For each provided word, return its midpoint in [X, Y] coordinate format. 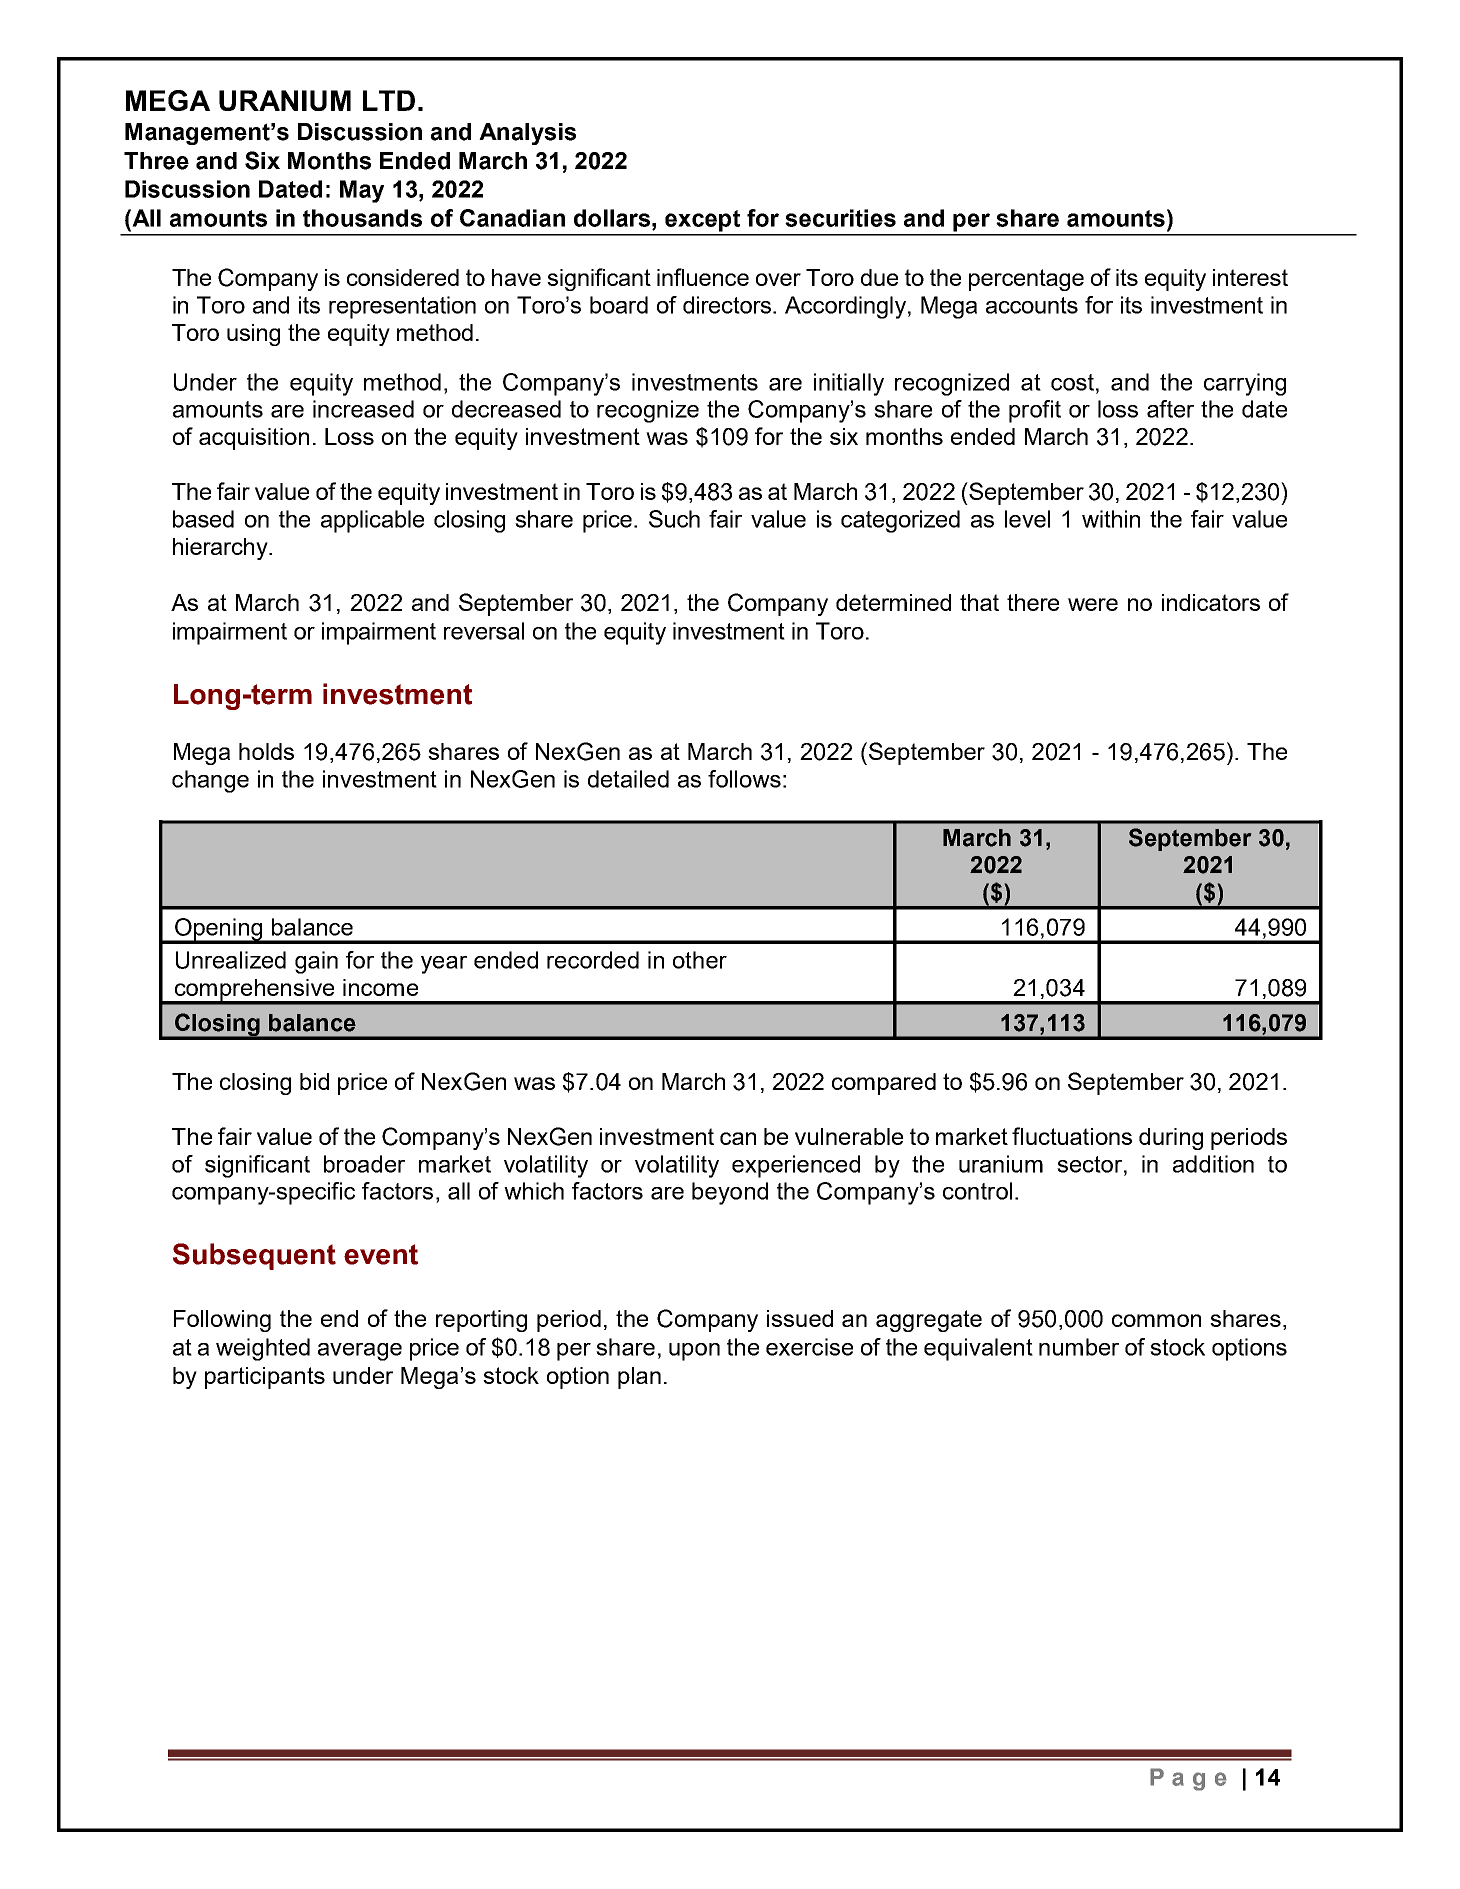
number [1079, 1347]
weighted [263, 1349]
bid [314, 1081]
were [1093, 604]
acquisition [254, 439]
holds [266, 751]
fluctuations [1072, 1136]
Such [674, 519]
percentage [1026, 280]
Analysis [527, 134]
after [1170, 409]
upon [694, 1352]
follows [744, 779]
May [362, 191]
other [700, 960]
